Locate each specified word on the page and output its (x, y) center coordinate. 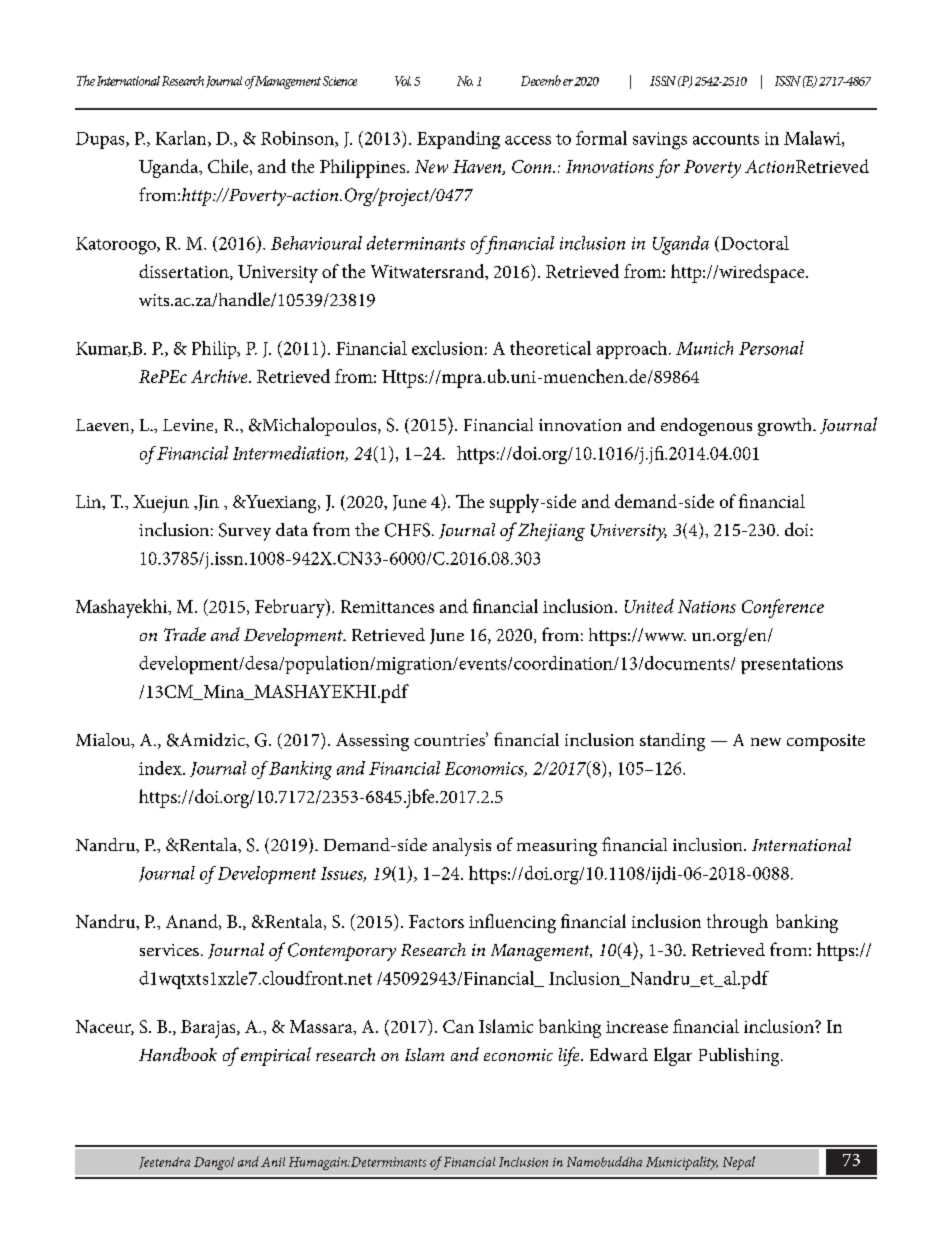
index (161, 768)
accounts (726, 139)
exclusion (447, 348)
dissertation (185, 272)
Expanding (458, 140)
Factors (436, 921)
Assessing (372, 742)
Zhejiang (551, 532)
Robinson (298, 139)
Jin (207, 503)
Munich (704, 348)
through (737, 923)
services (169, 950)
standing (672, 742)
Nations (707, 606)
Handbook (178, 1054)
